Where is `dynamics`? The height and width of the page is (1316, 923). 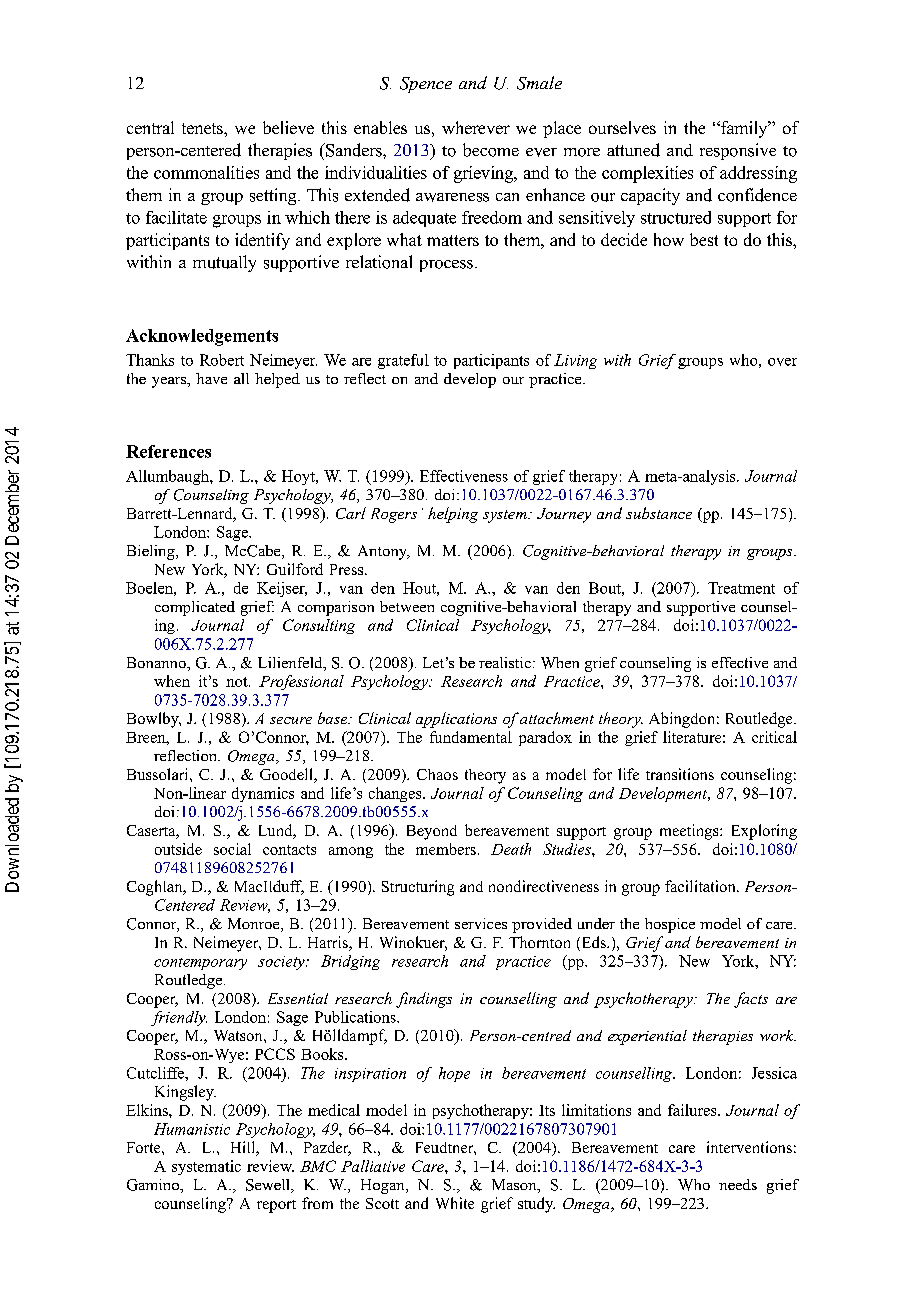 dynamics is located at coordinates (263, 794).
